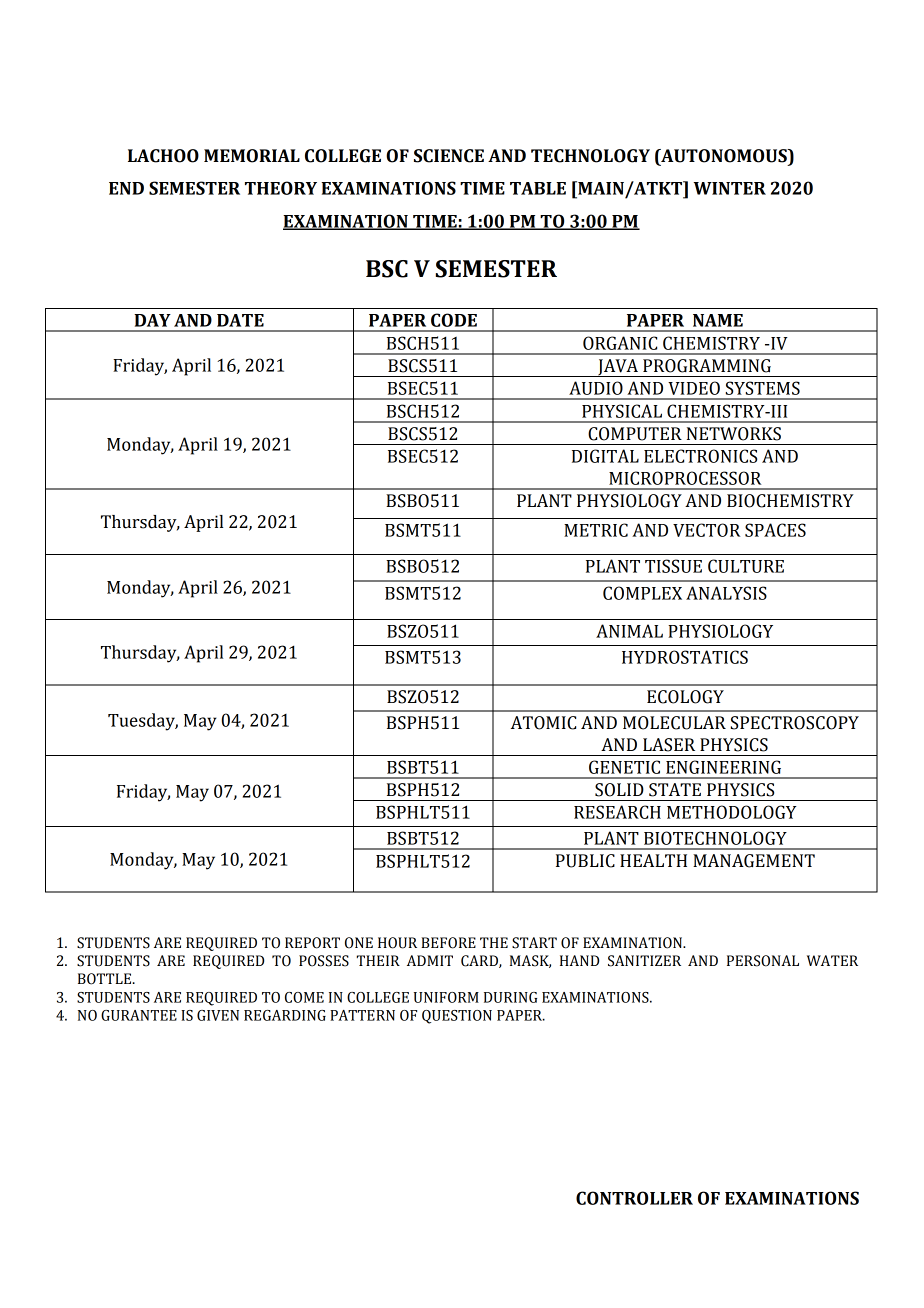 This screenshot has height=1308, width=924. What do you see at coordinates (449, 156) in the screenshot?
I see `SCIENCE` at bounding box center [449, 156].
